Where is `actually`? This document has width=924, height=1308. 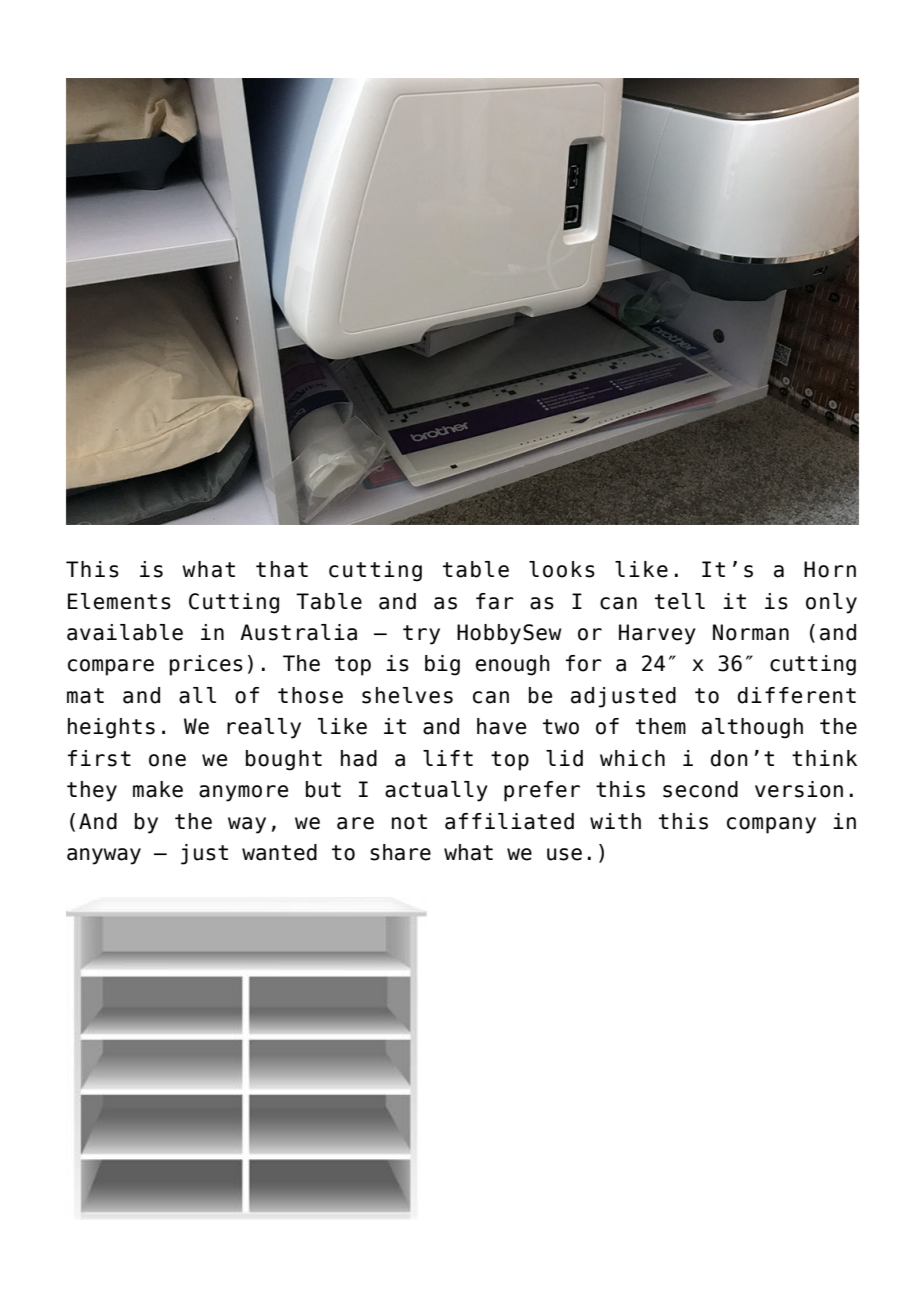 actually is located at coordinates (436, 791).
